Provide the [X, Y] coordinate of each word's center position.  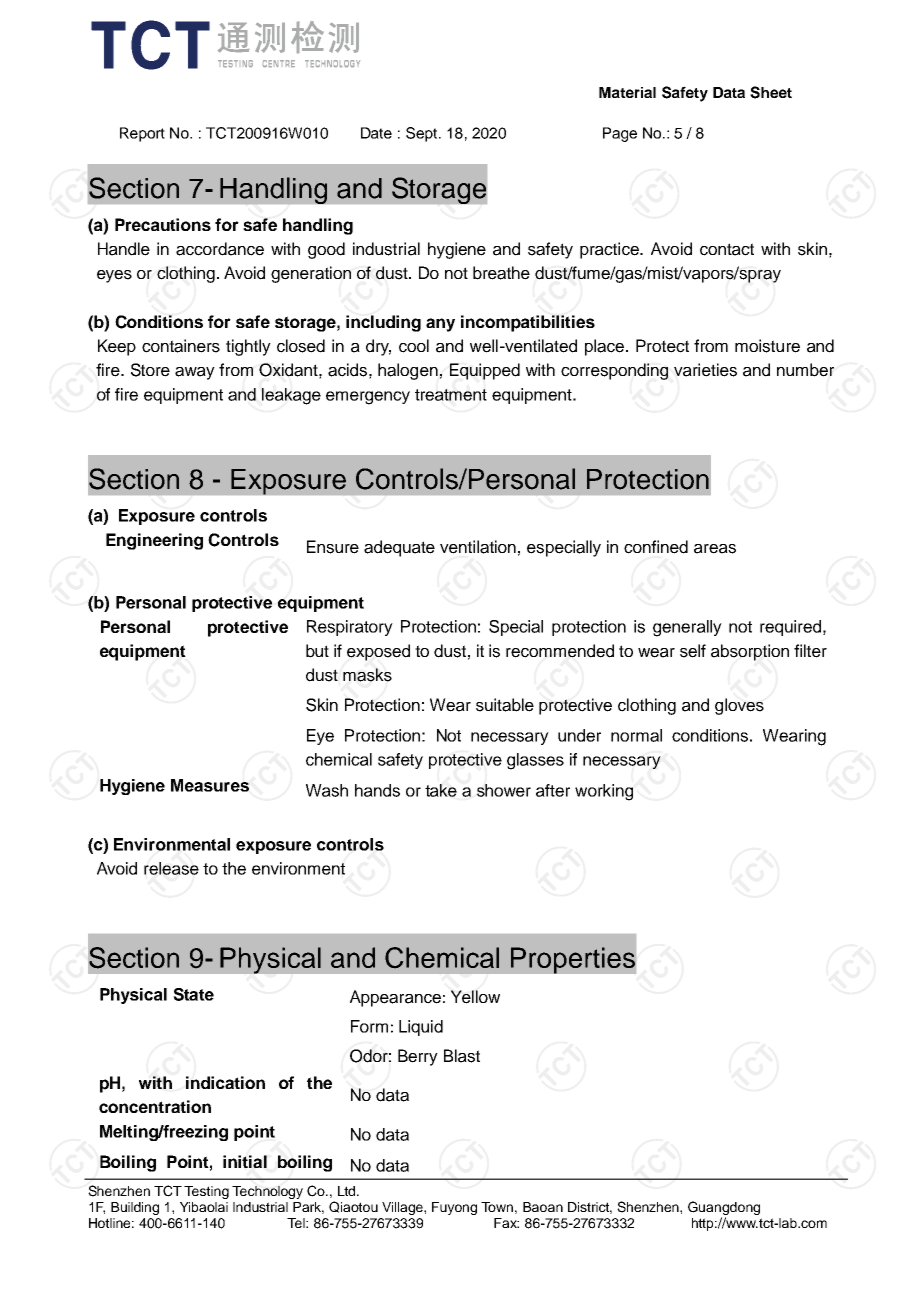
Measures [210, 785]
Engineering [154, 541]
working [604, 792]
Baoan [543, 1207]
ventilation [478, 547]
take [441, 790]
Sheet [771, 92]
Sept [423, 134]
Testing [206, 1192]
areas [715, 549]
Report [142, 134]
